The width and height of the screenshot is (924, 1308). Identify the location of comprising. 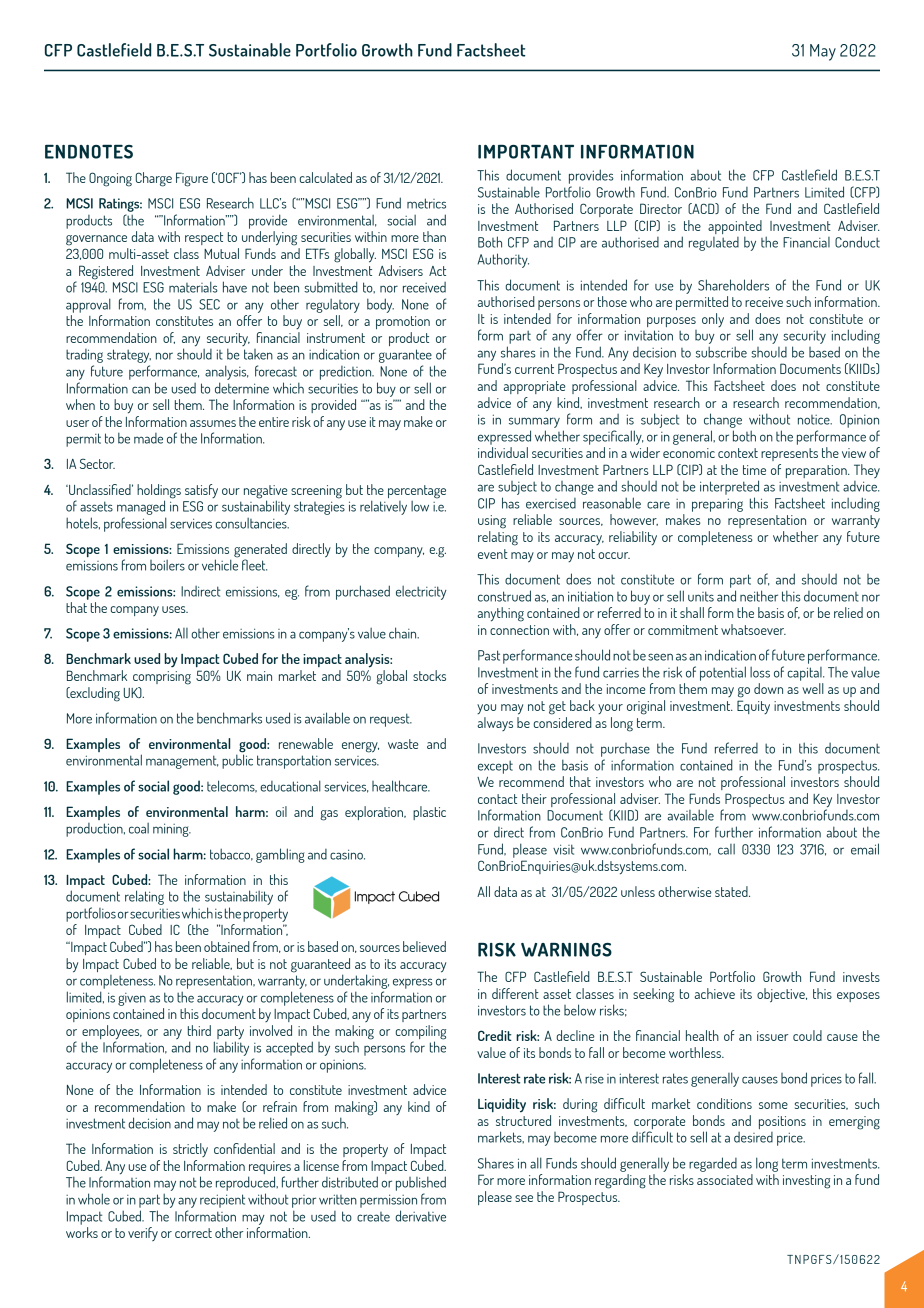
(162, 678).
